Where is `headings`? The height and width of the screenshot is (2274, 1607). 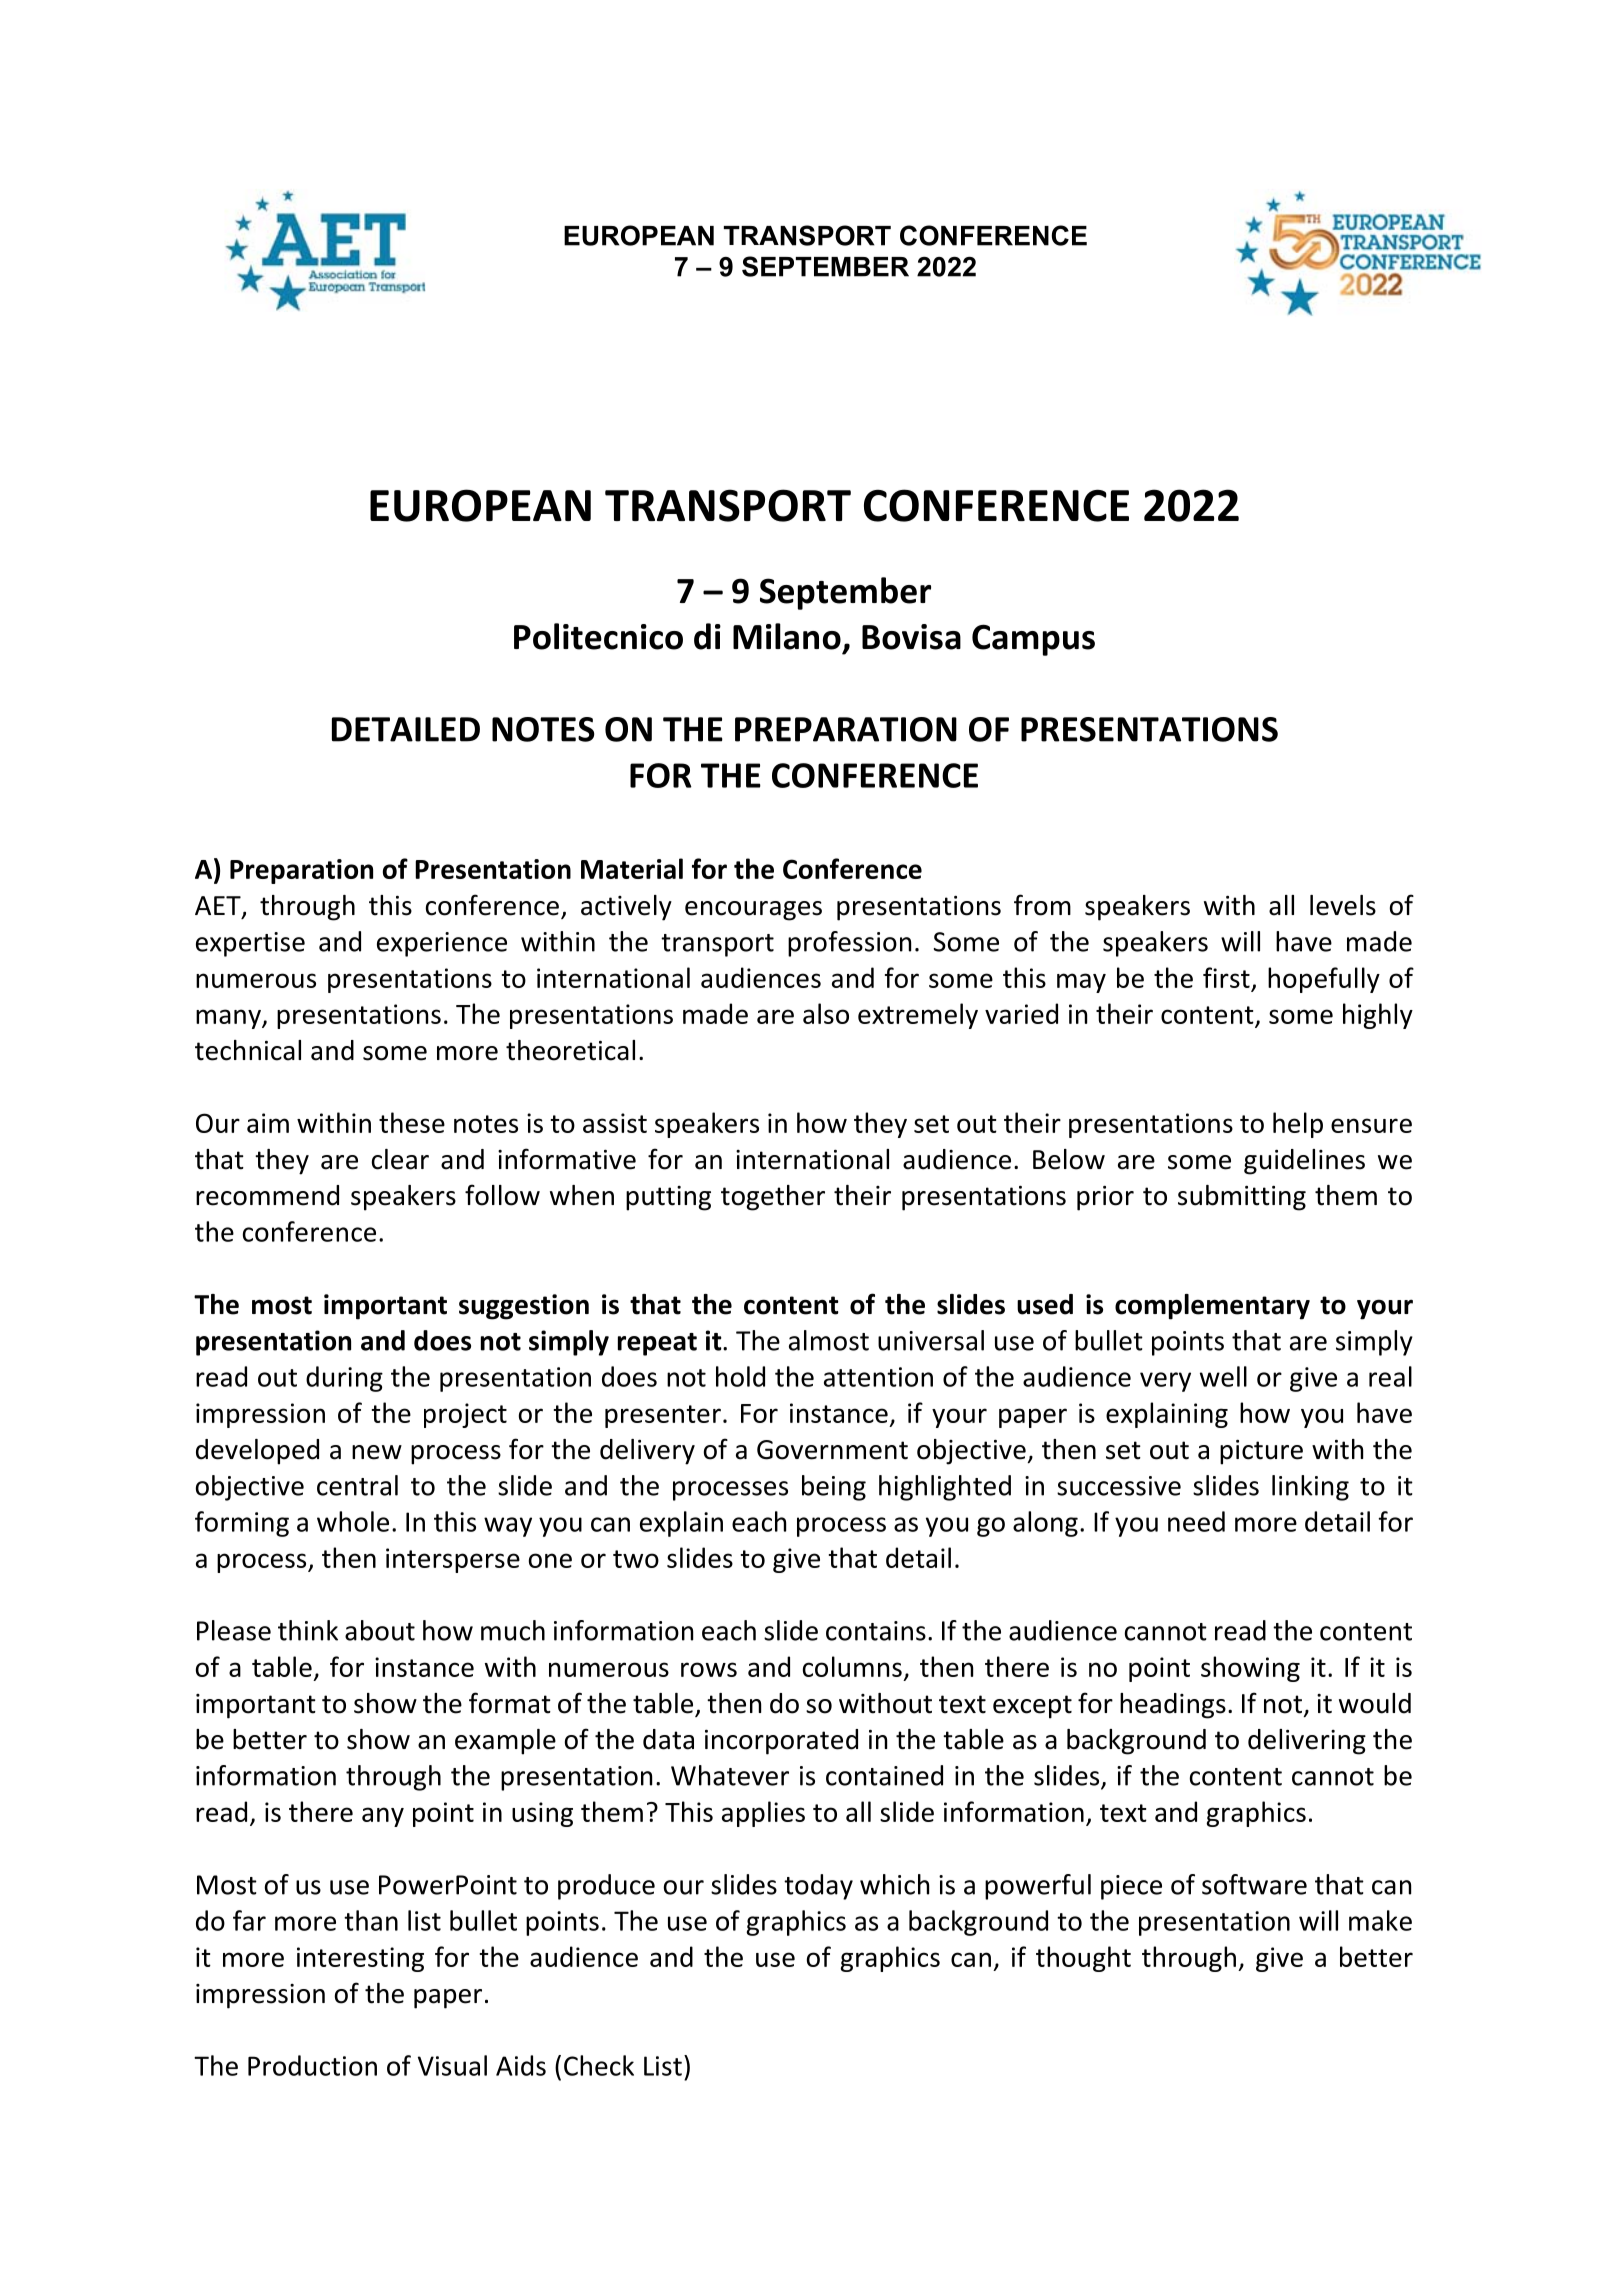
headings is located at coordinates (1173, 1706).
